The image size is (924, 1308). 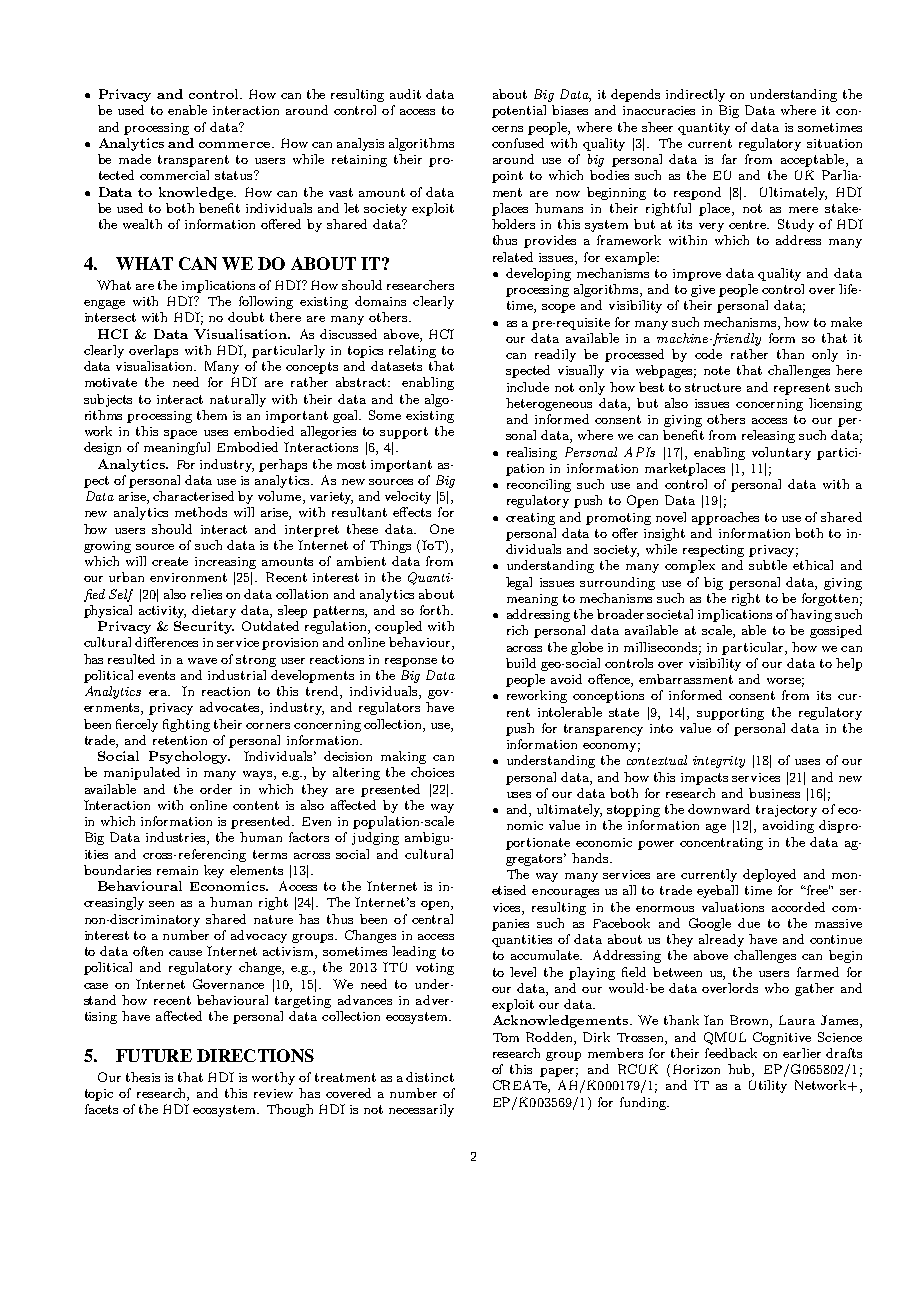 I want to click on releasing, so click(x=768, y=436).
